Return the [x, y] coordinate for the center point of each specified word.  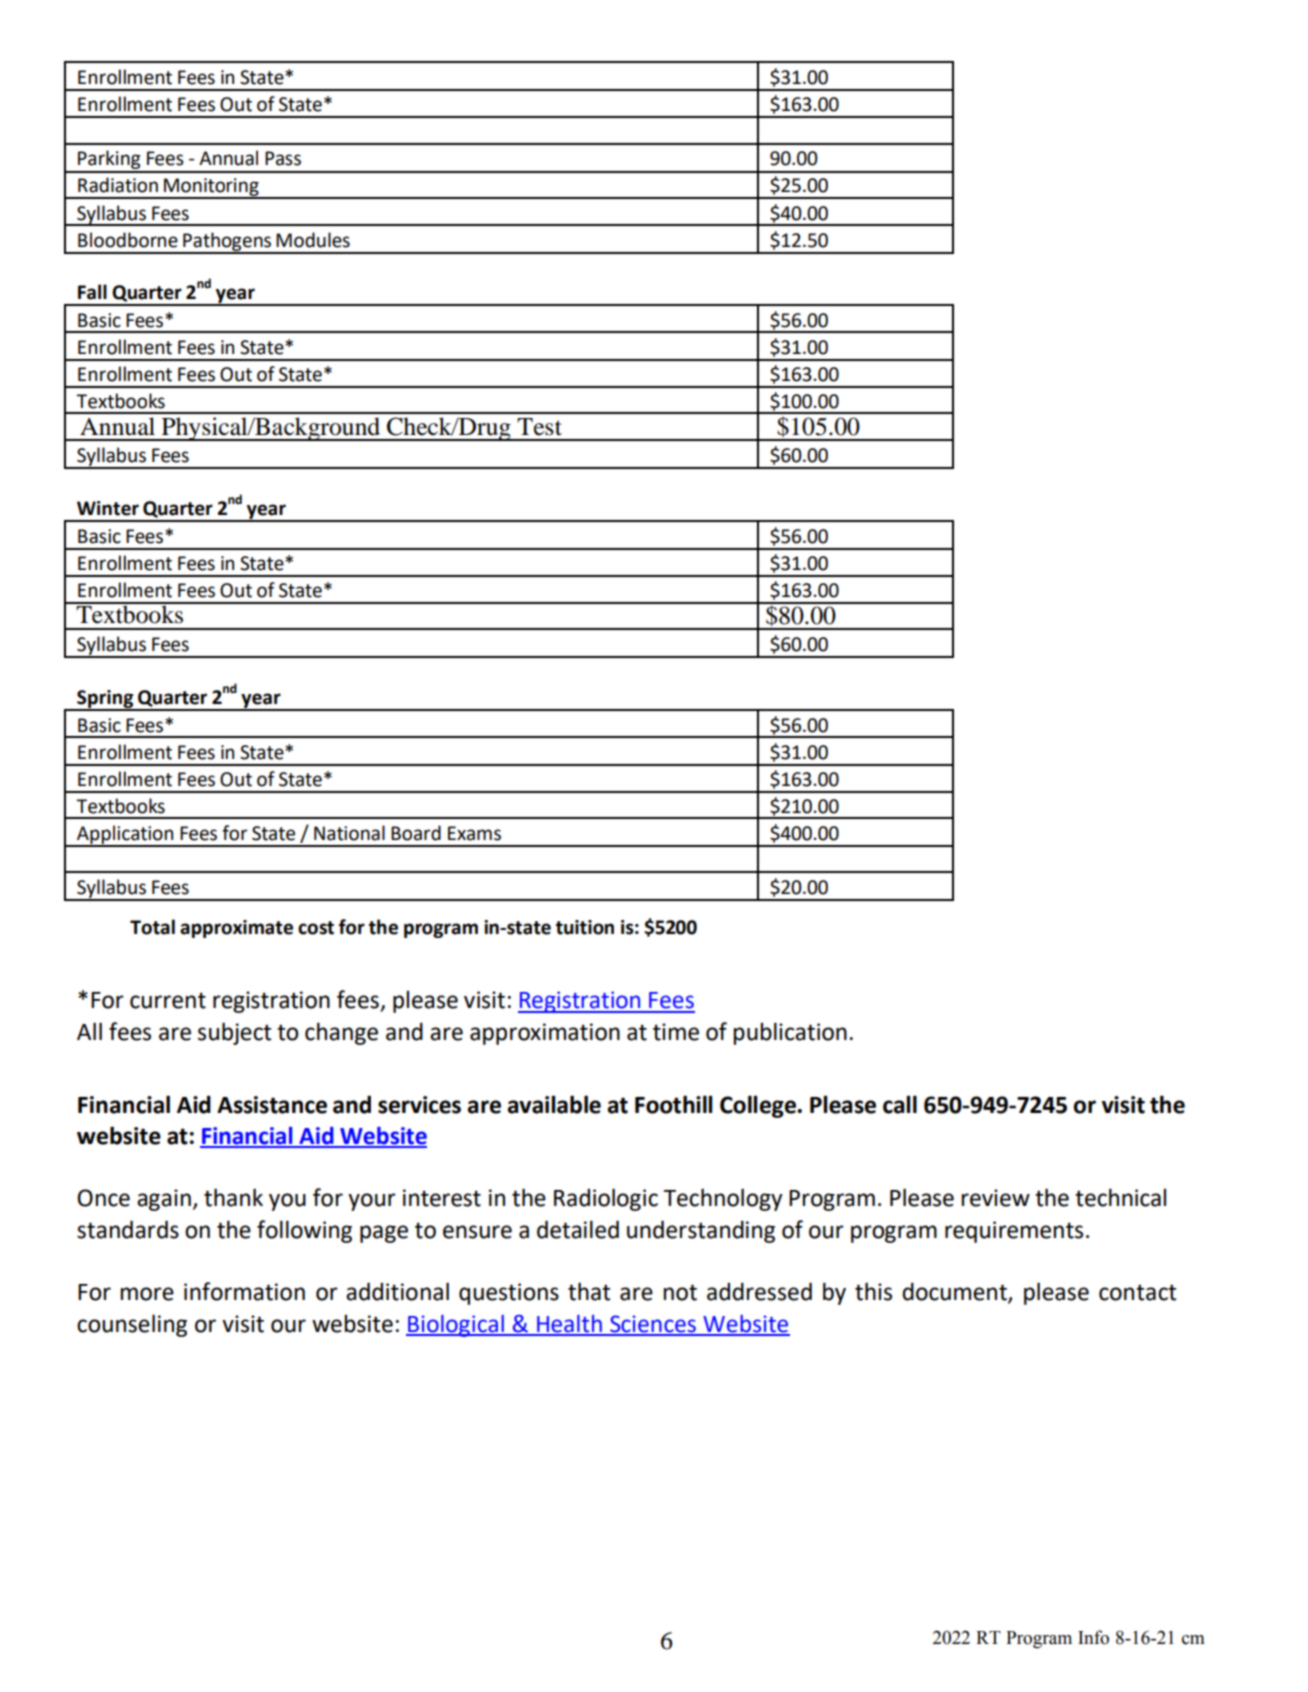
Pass [283, 158]
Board [416, 833]
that [589, 1291]
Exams [474, 833]
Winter [108, 508]
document [955, 1292]
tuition [585, 927]
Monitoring [211, 188]
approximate [236, 929]
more [147, 1294]
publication [790, 1033]
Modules [313, 240]
